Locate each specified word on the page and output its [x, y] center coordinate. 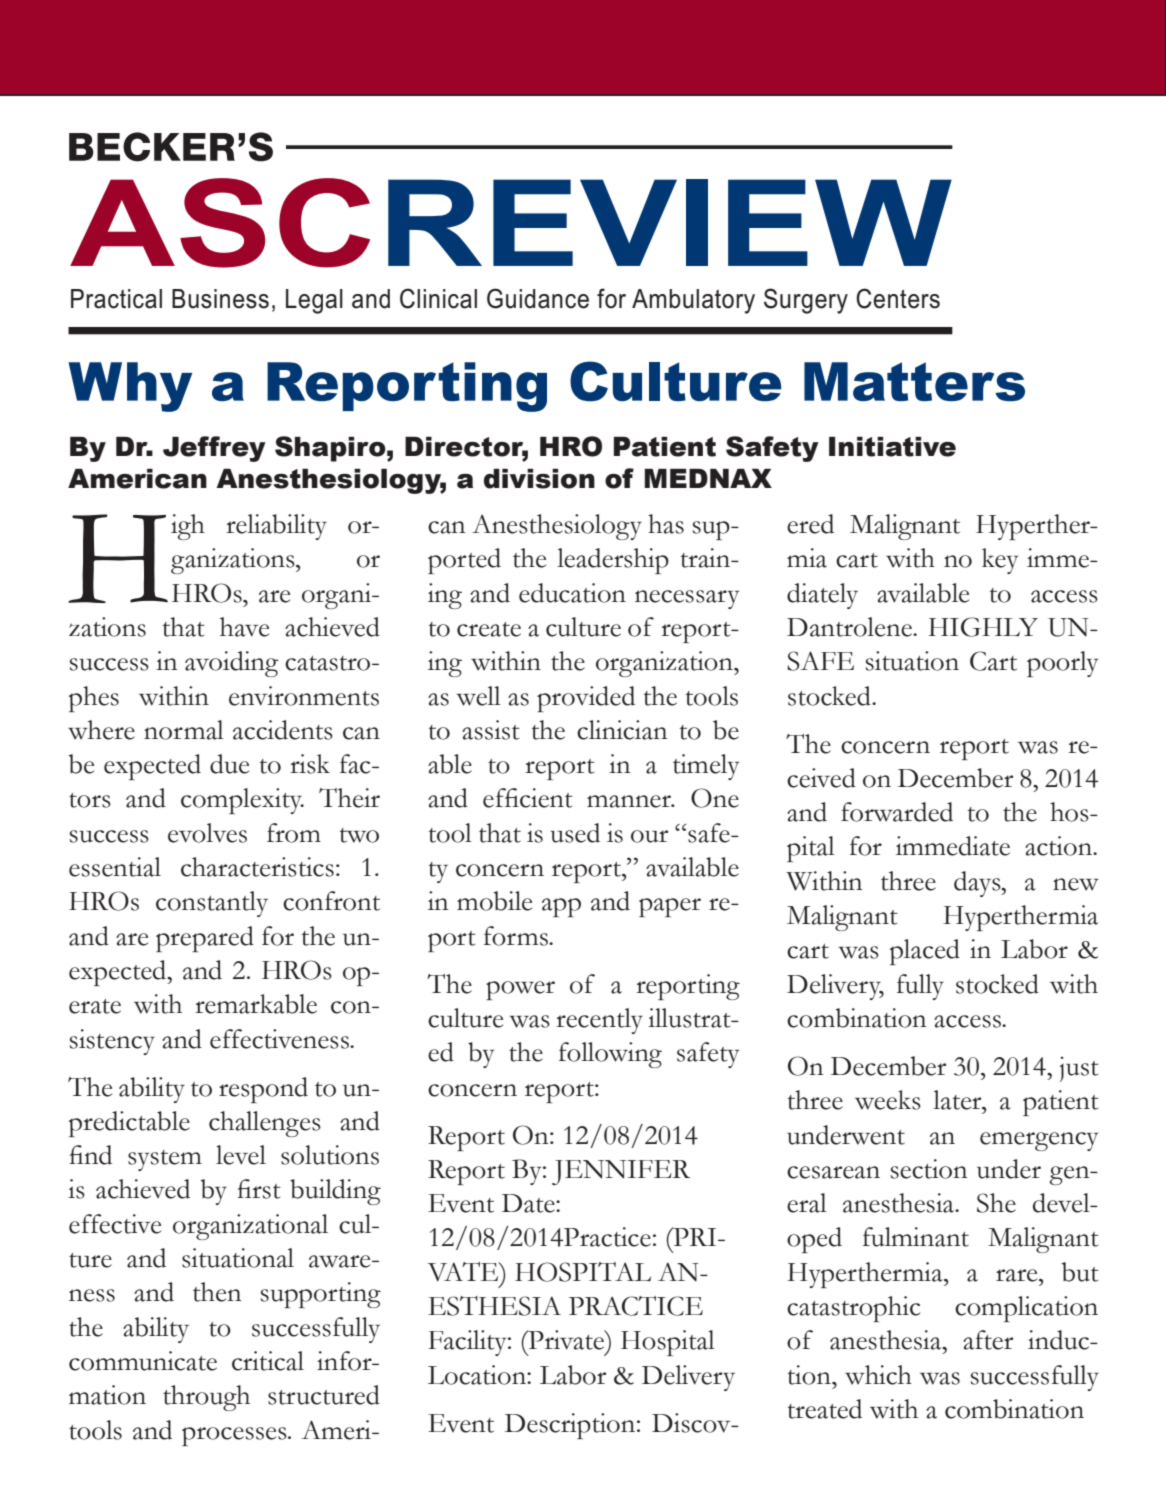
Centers [898, 298]
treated [825, 1409]
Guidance [538, 298]
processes [235, 1436]
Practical [116, 299]
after [988, 1340]
